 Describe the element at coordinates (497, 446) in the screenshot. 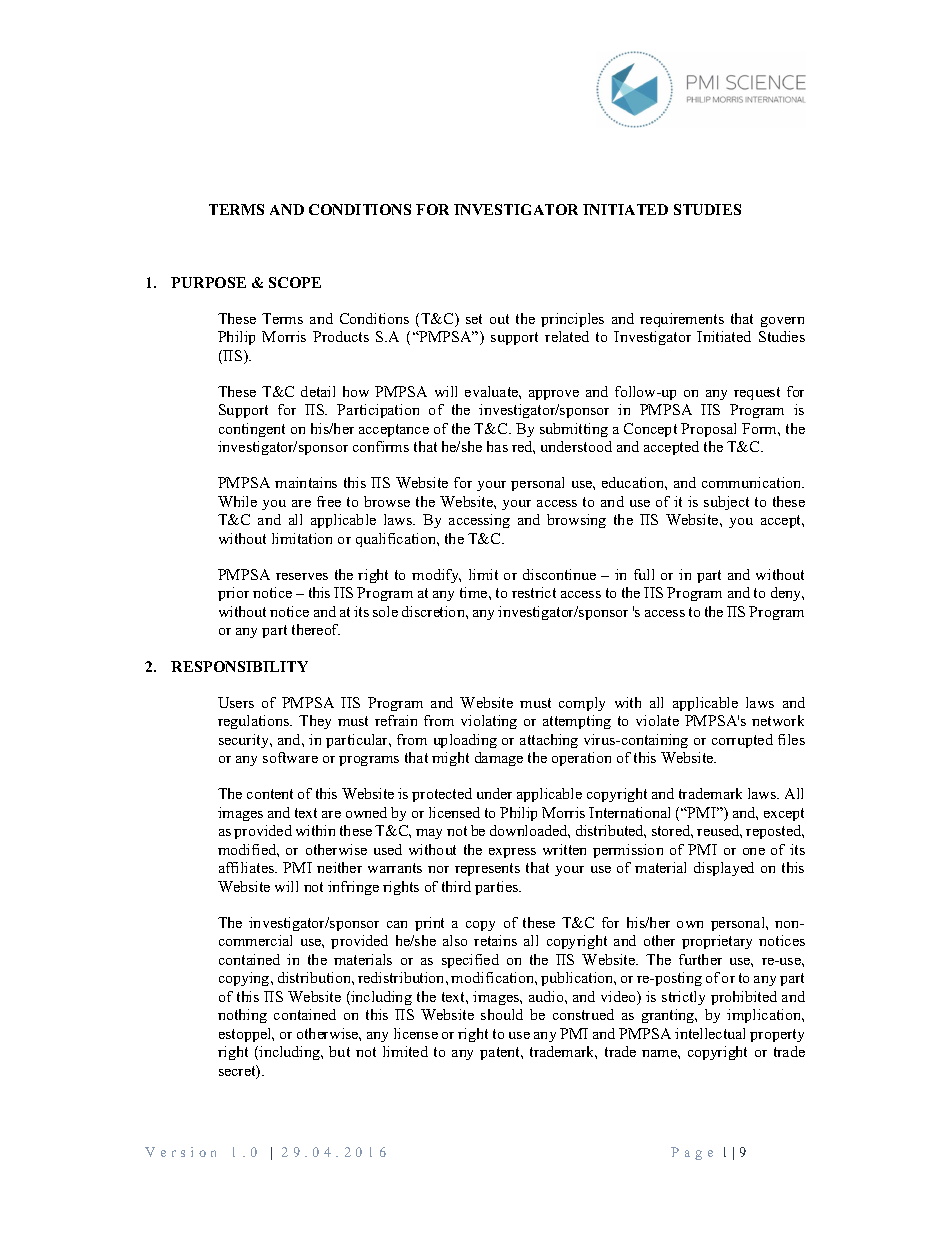

I see `has` at that location.
